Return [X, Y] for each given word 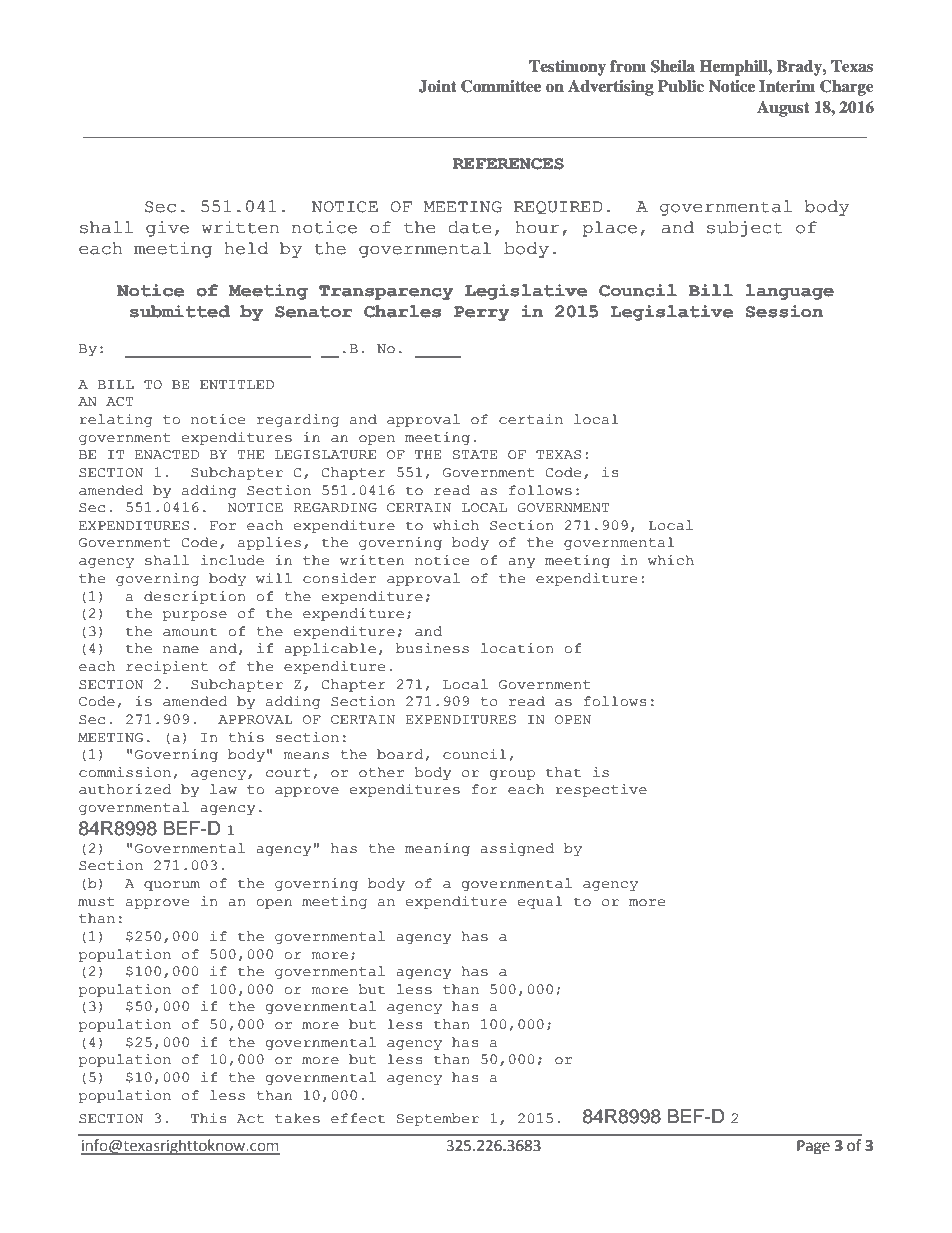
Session [784, 311]
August [783, 109]
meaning [437, 849]
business [432, 648]
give [167, 229]
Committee [501, 86]
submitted [180, 311]
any [521, 563]
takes [297, 1118]
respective [601, 790]
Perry [481, 313]
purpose [194, 616]
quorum [172, 886]
